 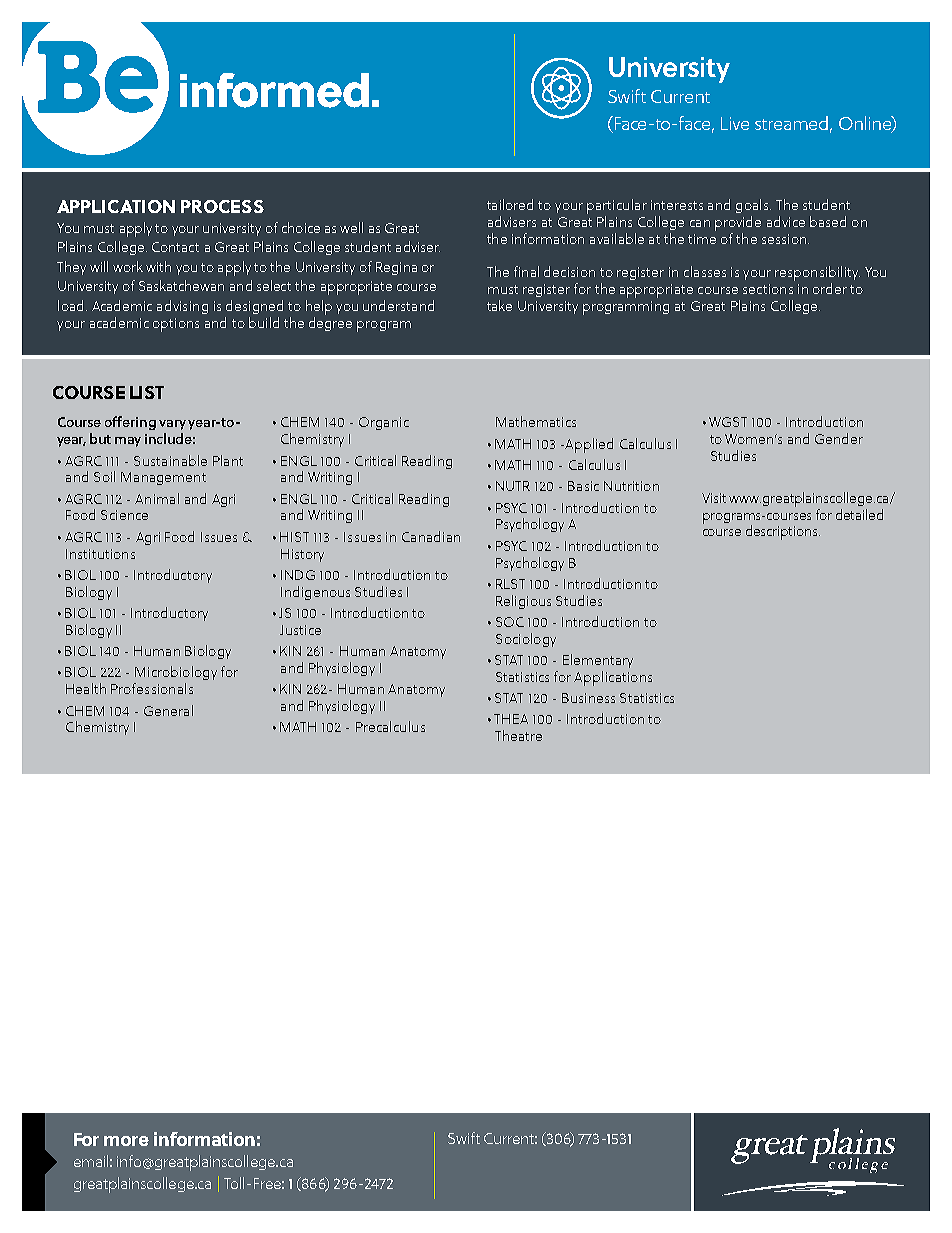 I want to click on Live, so click(x=735, y=123).
